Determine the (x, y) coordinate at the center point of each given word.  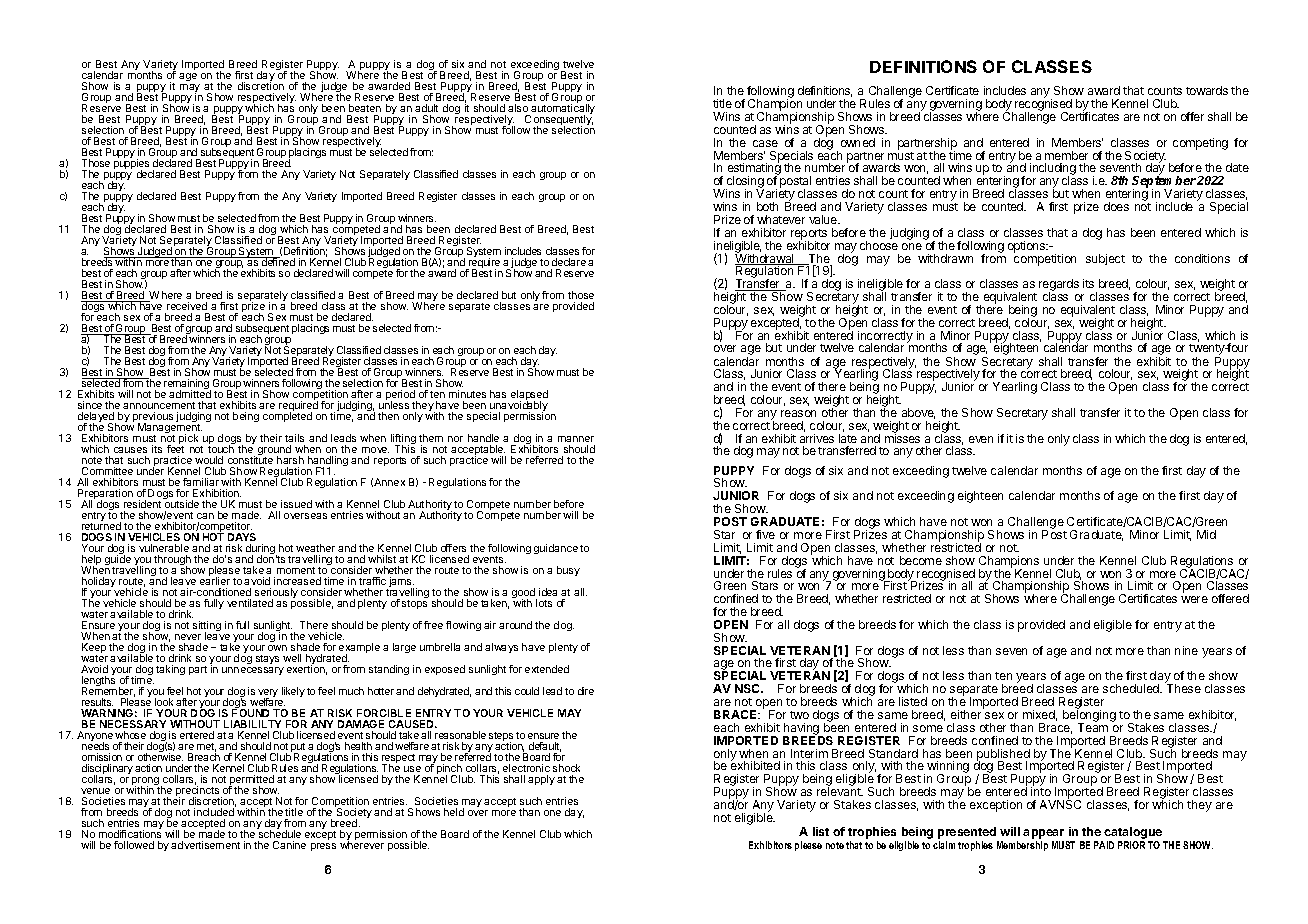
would (209, 460)
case (765, 143)
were (1194, 599)
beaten (365, 108)
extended (547, 669)
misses (902, 437)
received (187, 306)
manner (576, 439)
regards (1059, 286)
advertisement (205, 845)
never (188, 637)
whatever (781, 219)
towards (1207, 90)
